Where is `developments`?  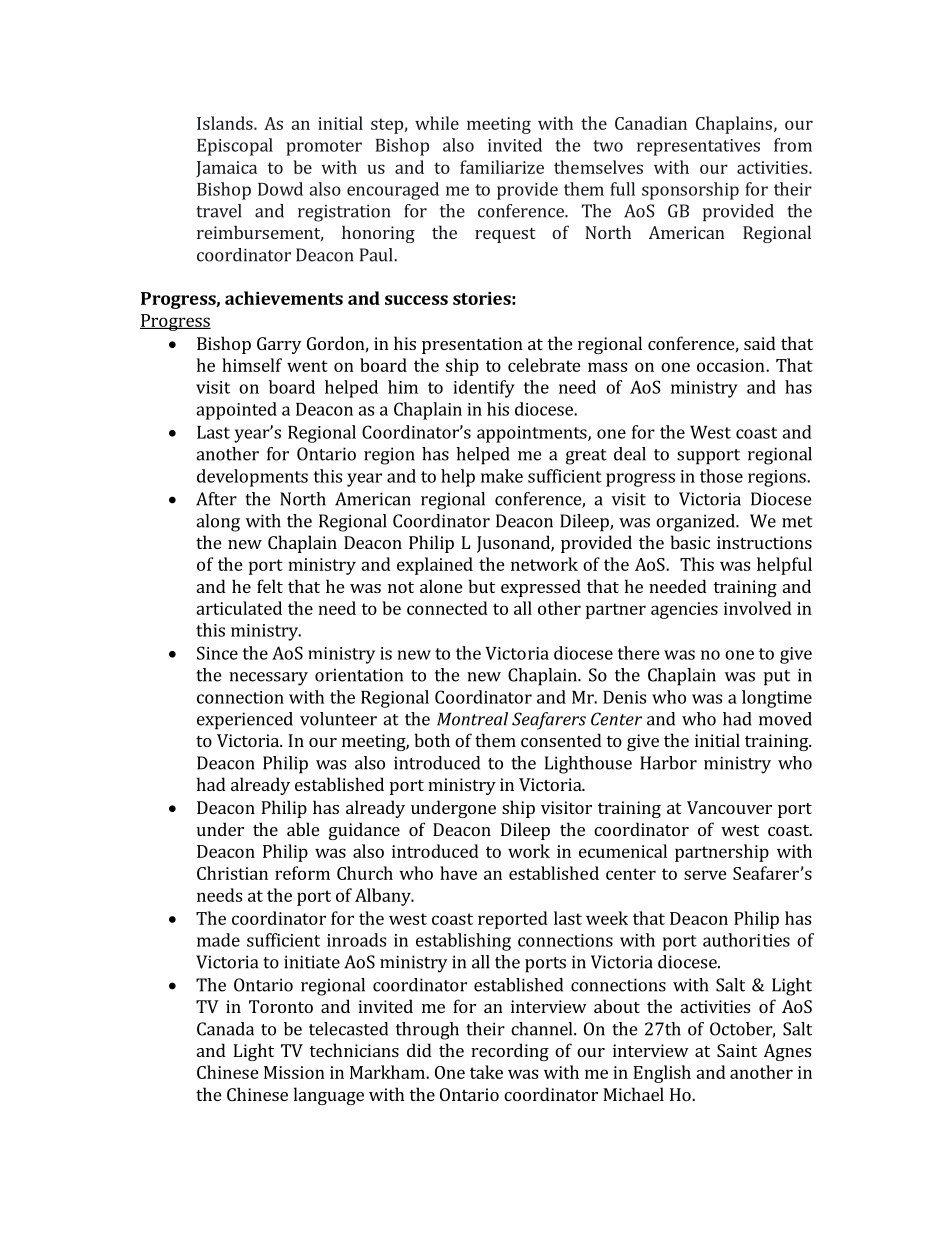
developments is located at coordinates (252, 478).
